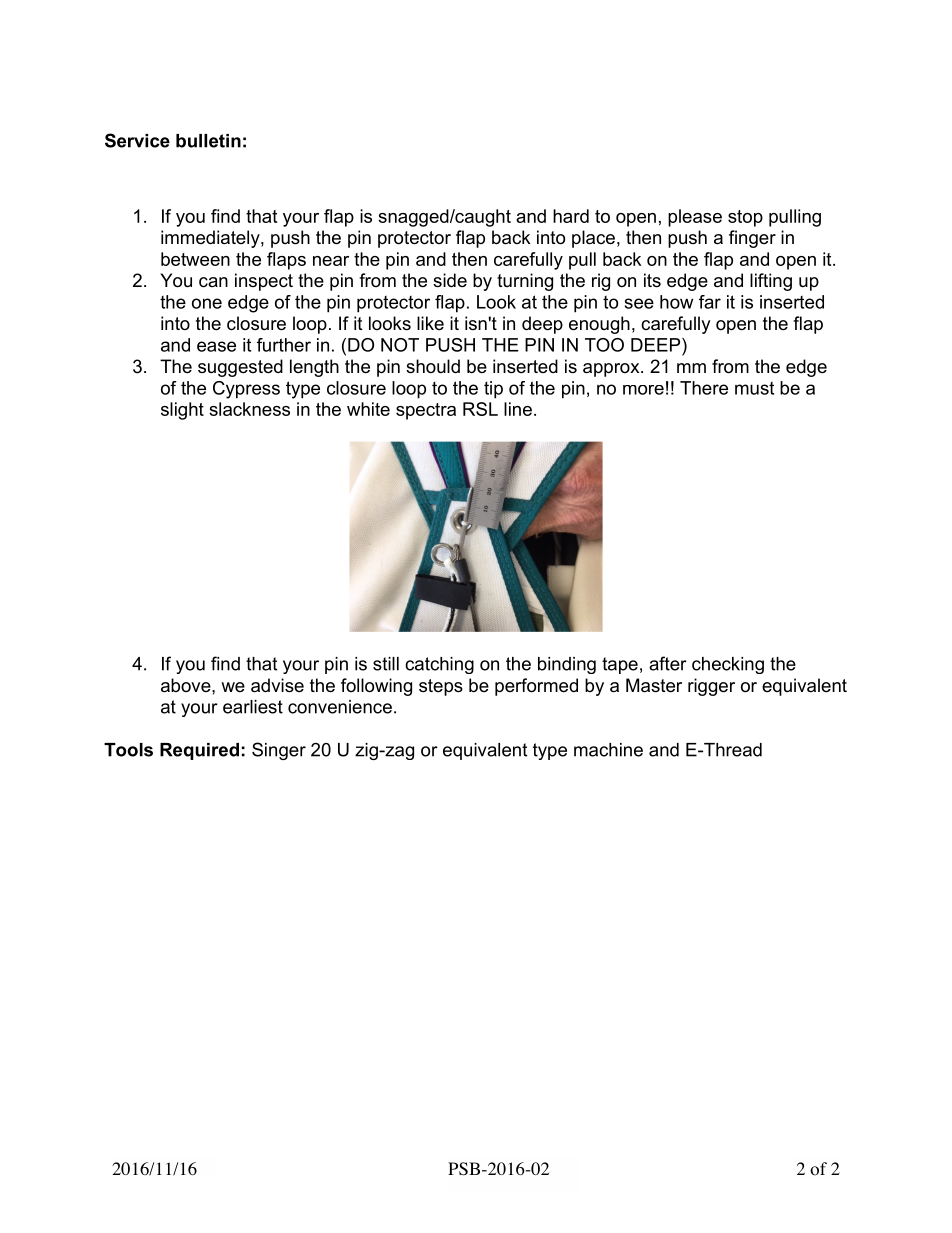 The width and height of the screenshot is (952, 1233). I want to click on steps, so click(441, 687).
